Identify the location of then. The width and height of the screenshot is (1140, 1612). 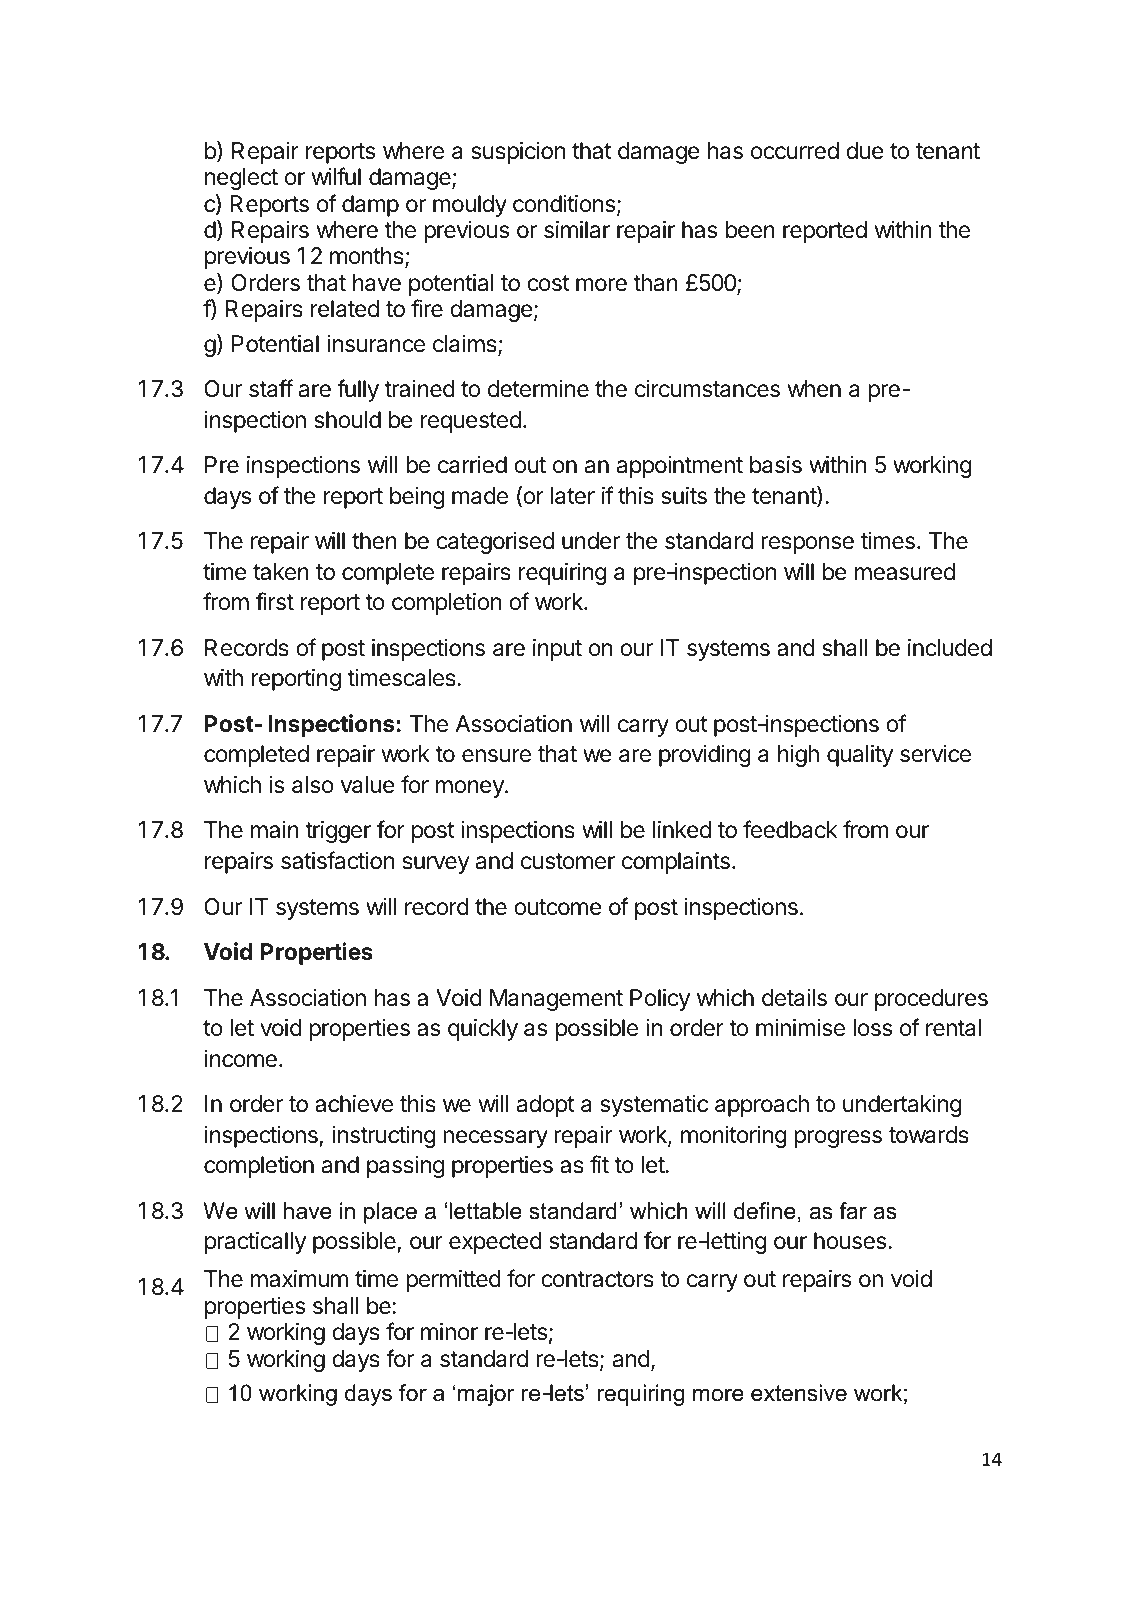
(374, 541).
